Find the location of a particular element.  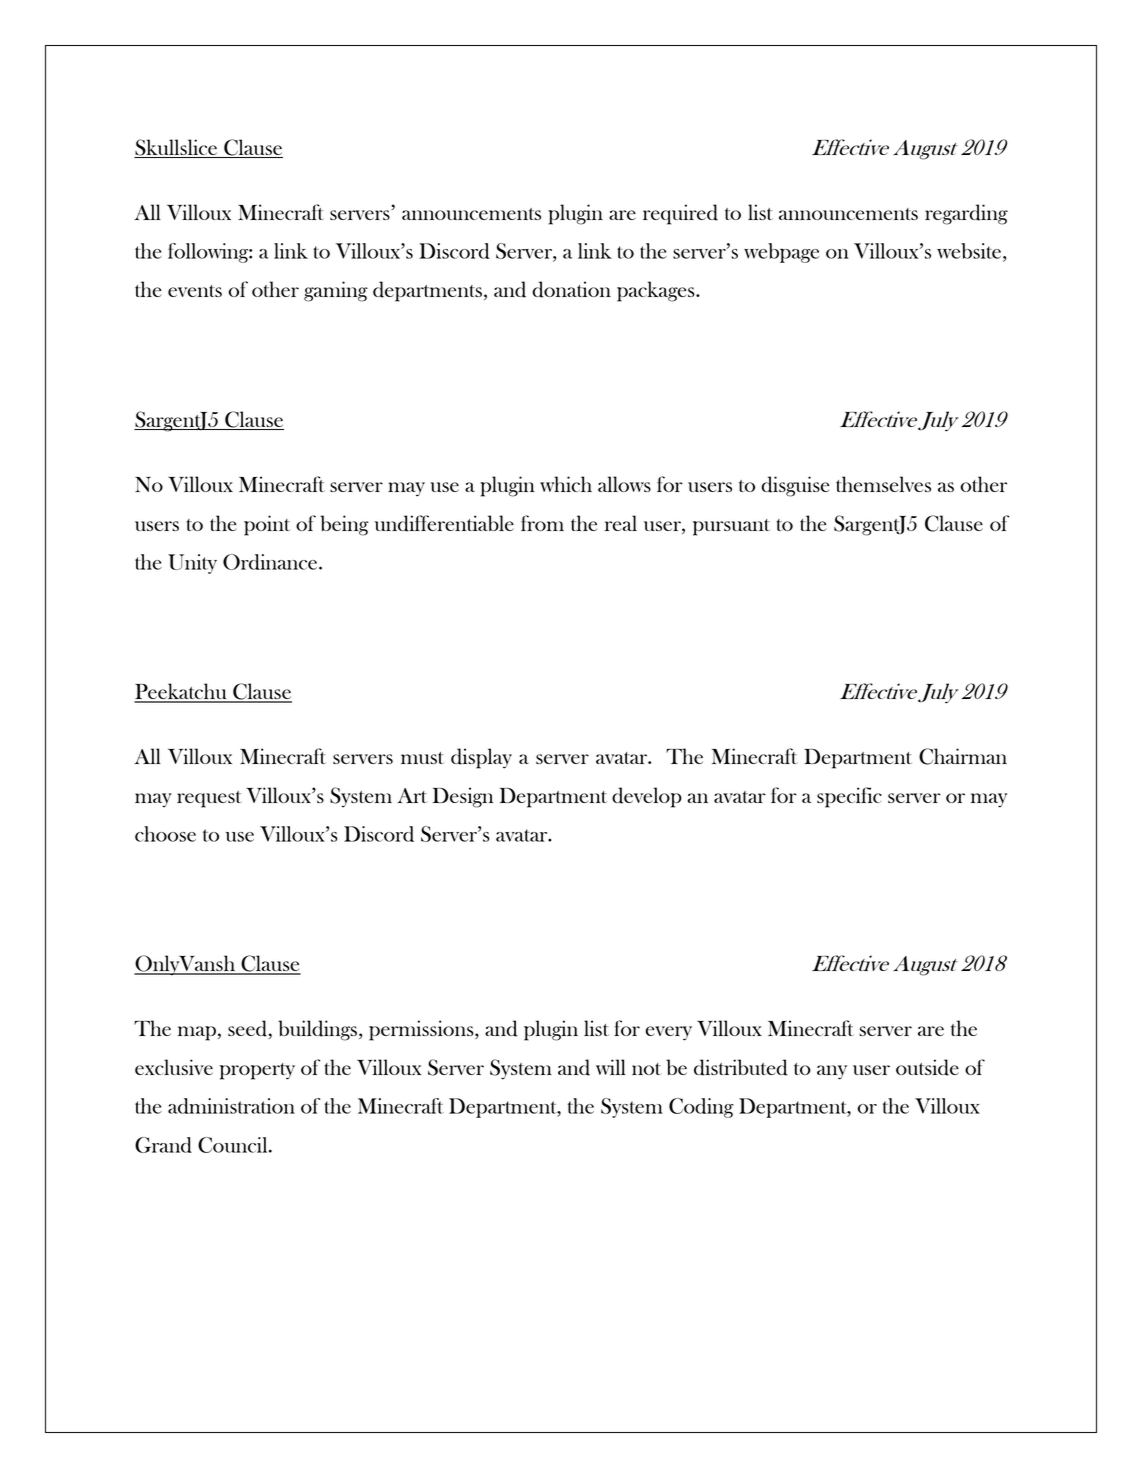

display is located at coordinates (481, 758).
